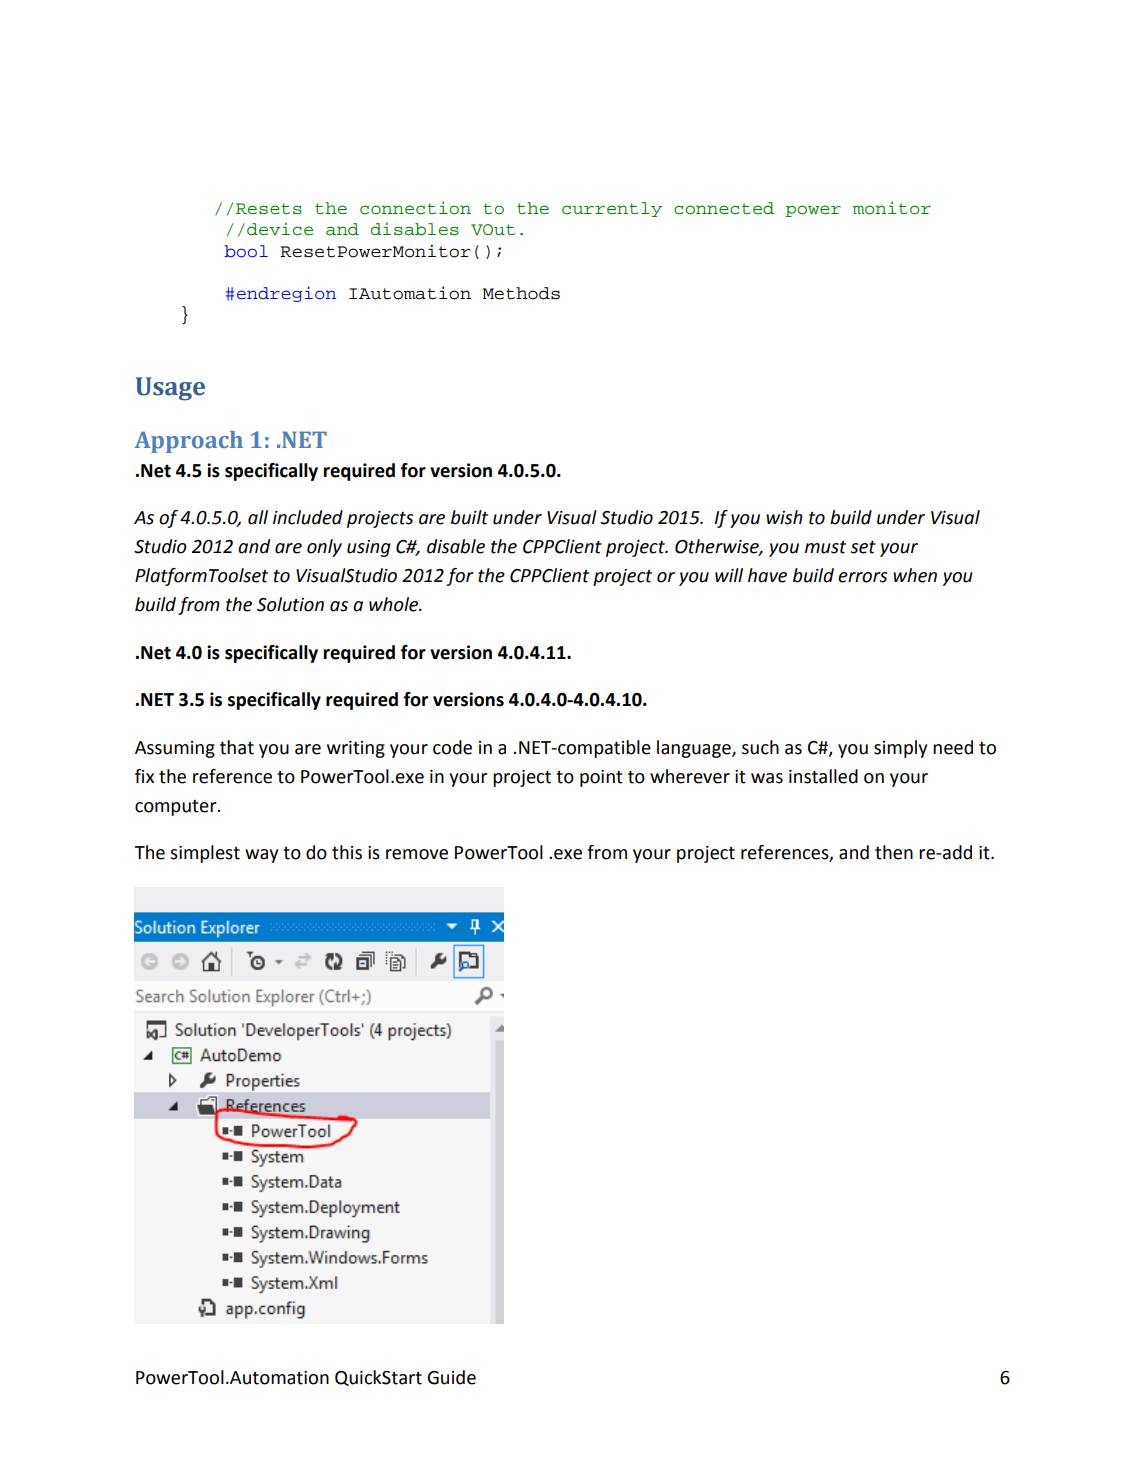 This document has width=1145, height=1482. What do you see at coordinates (469, 517) in the document?
I see `built` at bounding box center [469, 517].
